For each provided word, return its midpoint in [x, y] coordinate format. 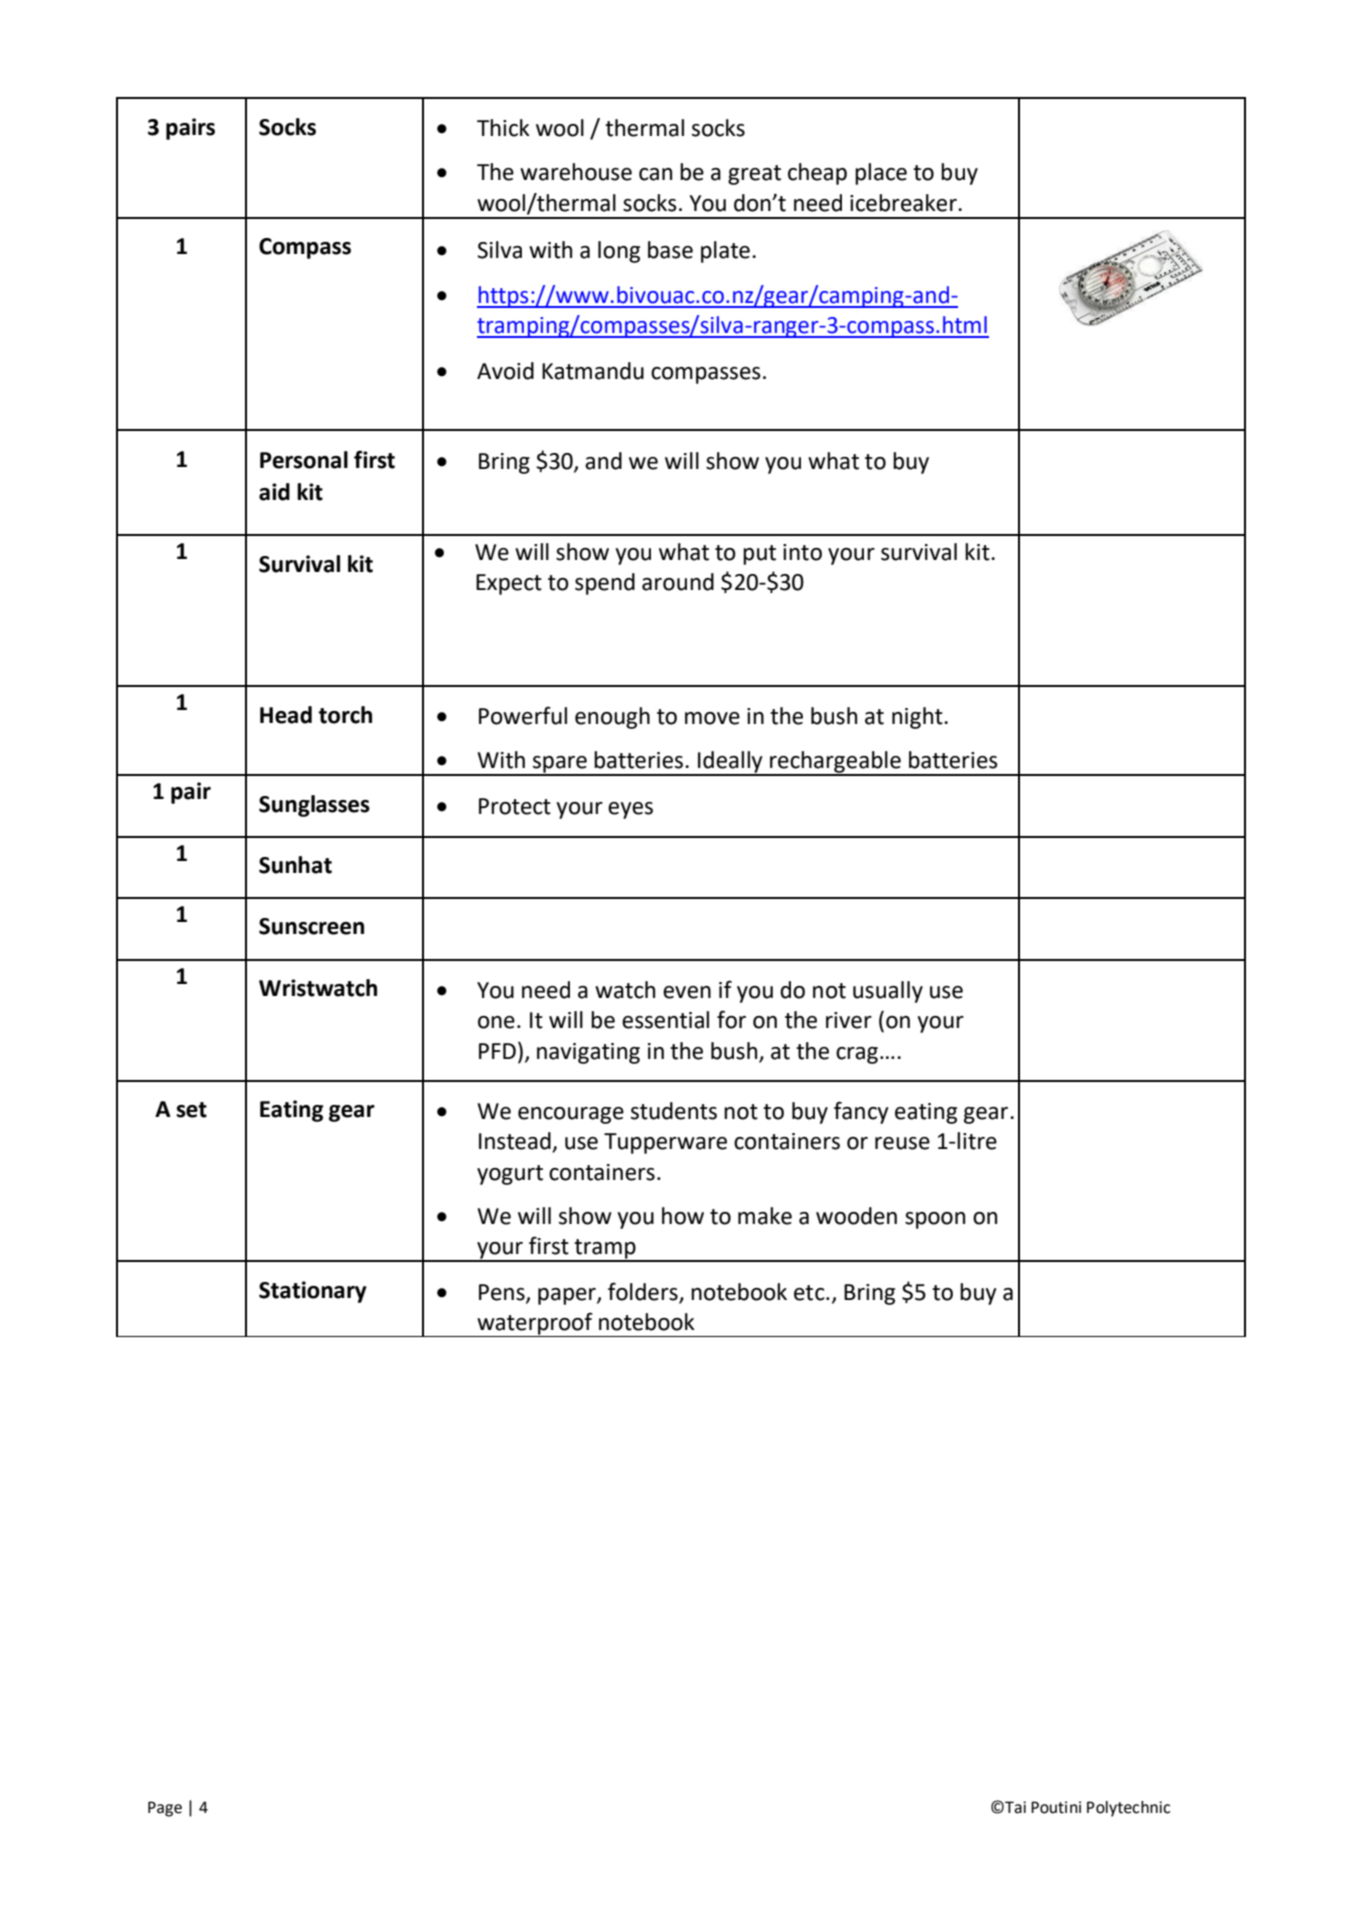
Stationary [313, 1292]
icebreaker [904, 203]
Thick [503, 128]
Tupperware [665, 1143]
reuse [902, 1143]
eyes [630, 810]
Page [165, 1809]
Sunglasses [314, 806]
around [678, 582]
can [655, 174]
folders [643, 1291]
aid [274, 492]
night [918, 718]
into [802, 552]
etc [810, 1293]
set [191, 1110]
